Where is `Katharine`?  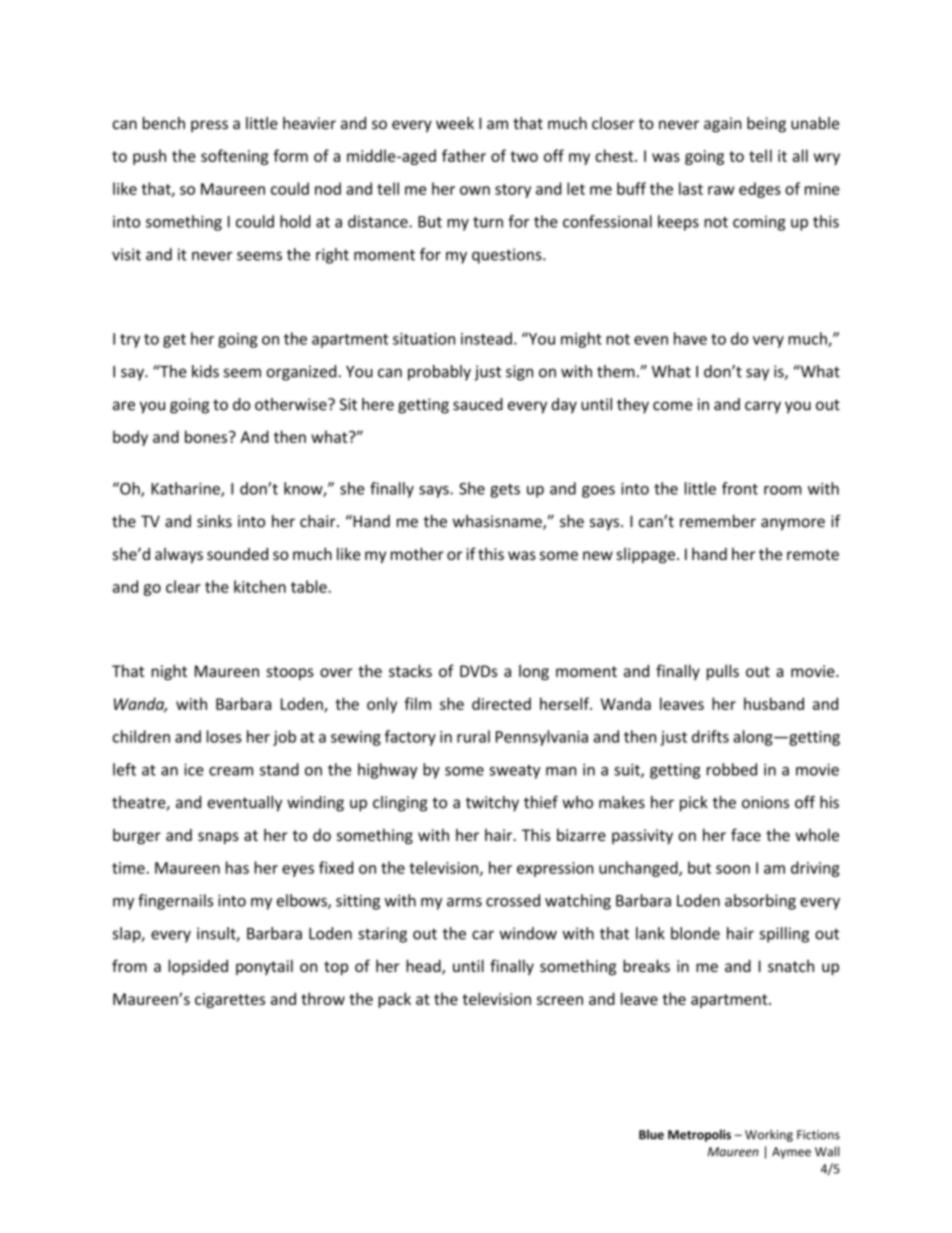 Katharine is located at coordinates (186, 489).
